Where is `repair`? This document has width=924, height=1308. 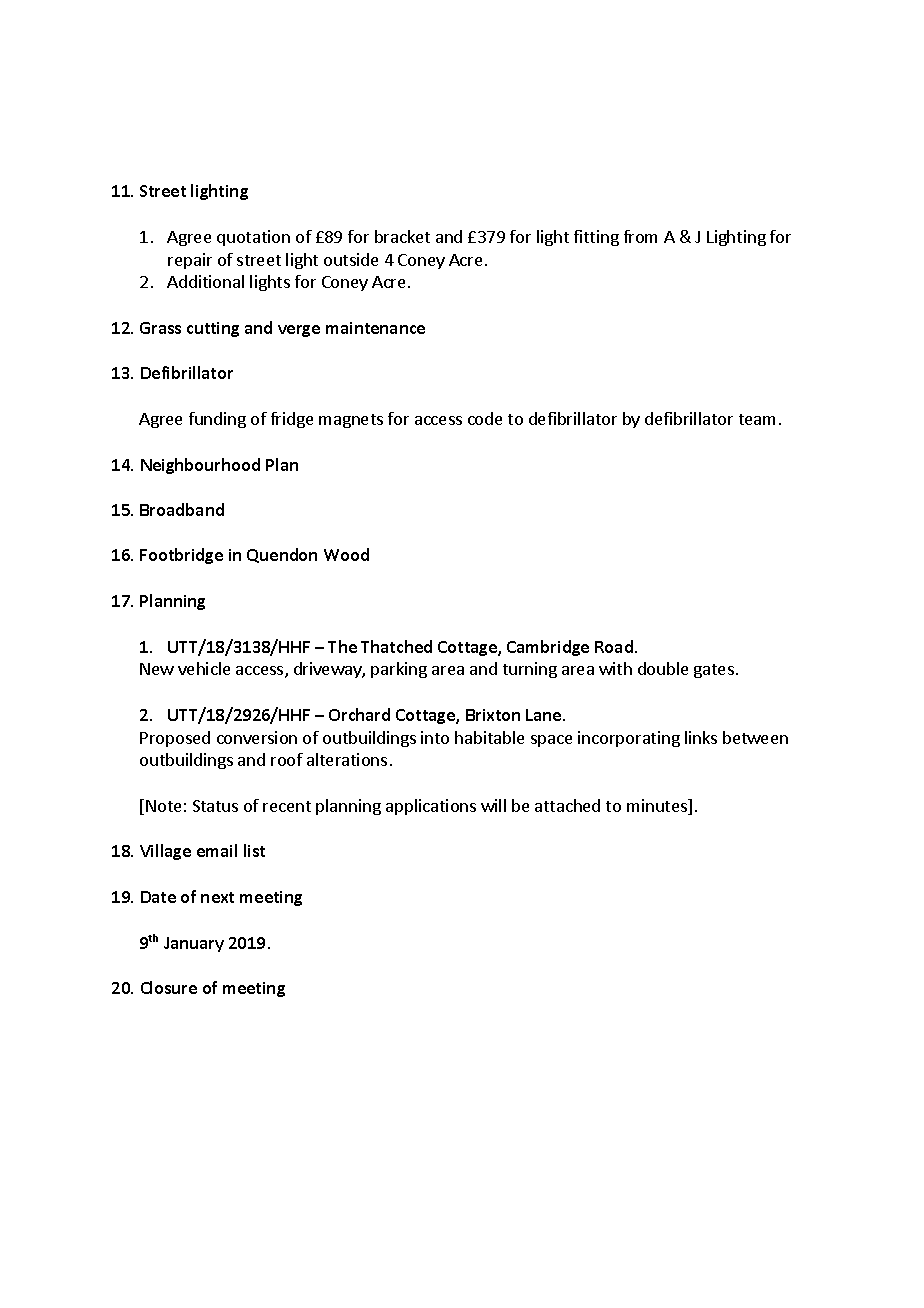 repair is located at coordinates (190, 261).
